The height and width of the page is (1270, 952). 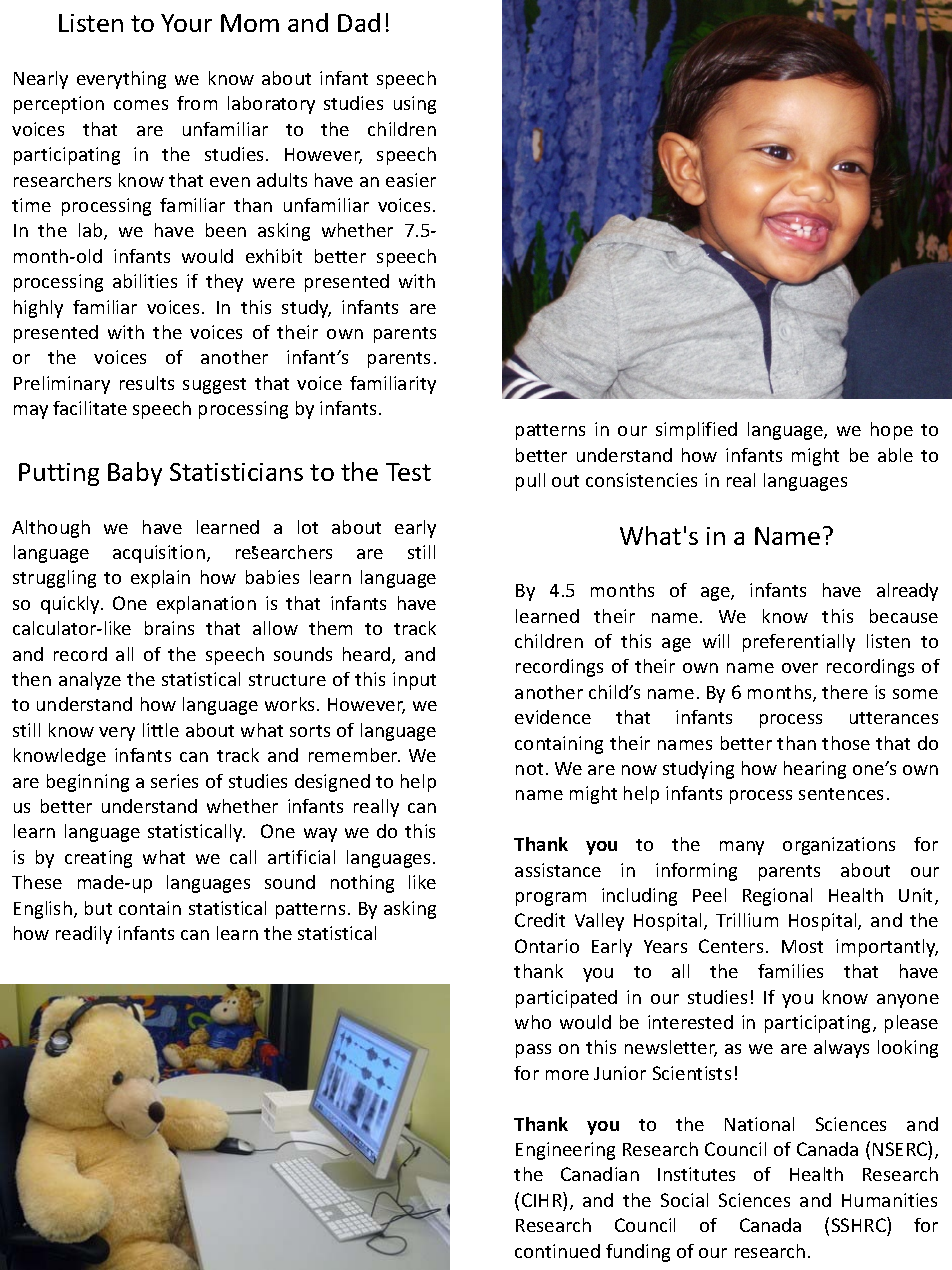 I want to click on Most, so click(x=802, y=946).
